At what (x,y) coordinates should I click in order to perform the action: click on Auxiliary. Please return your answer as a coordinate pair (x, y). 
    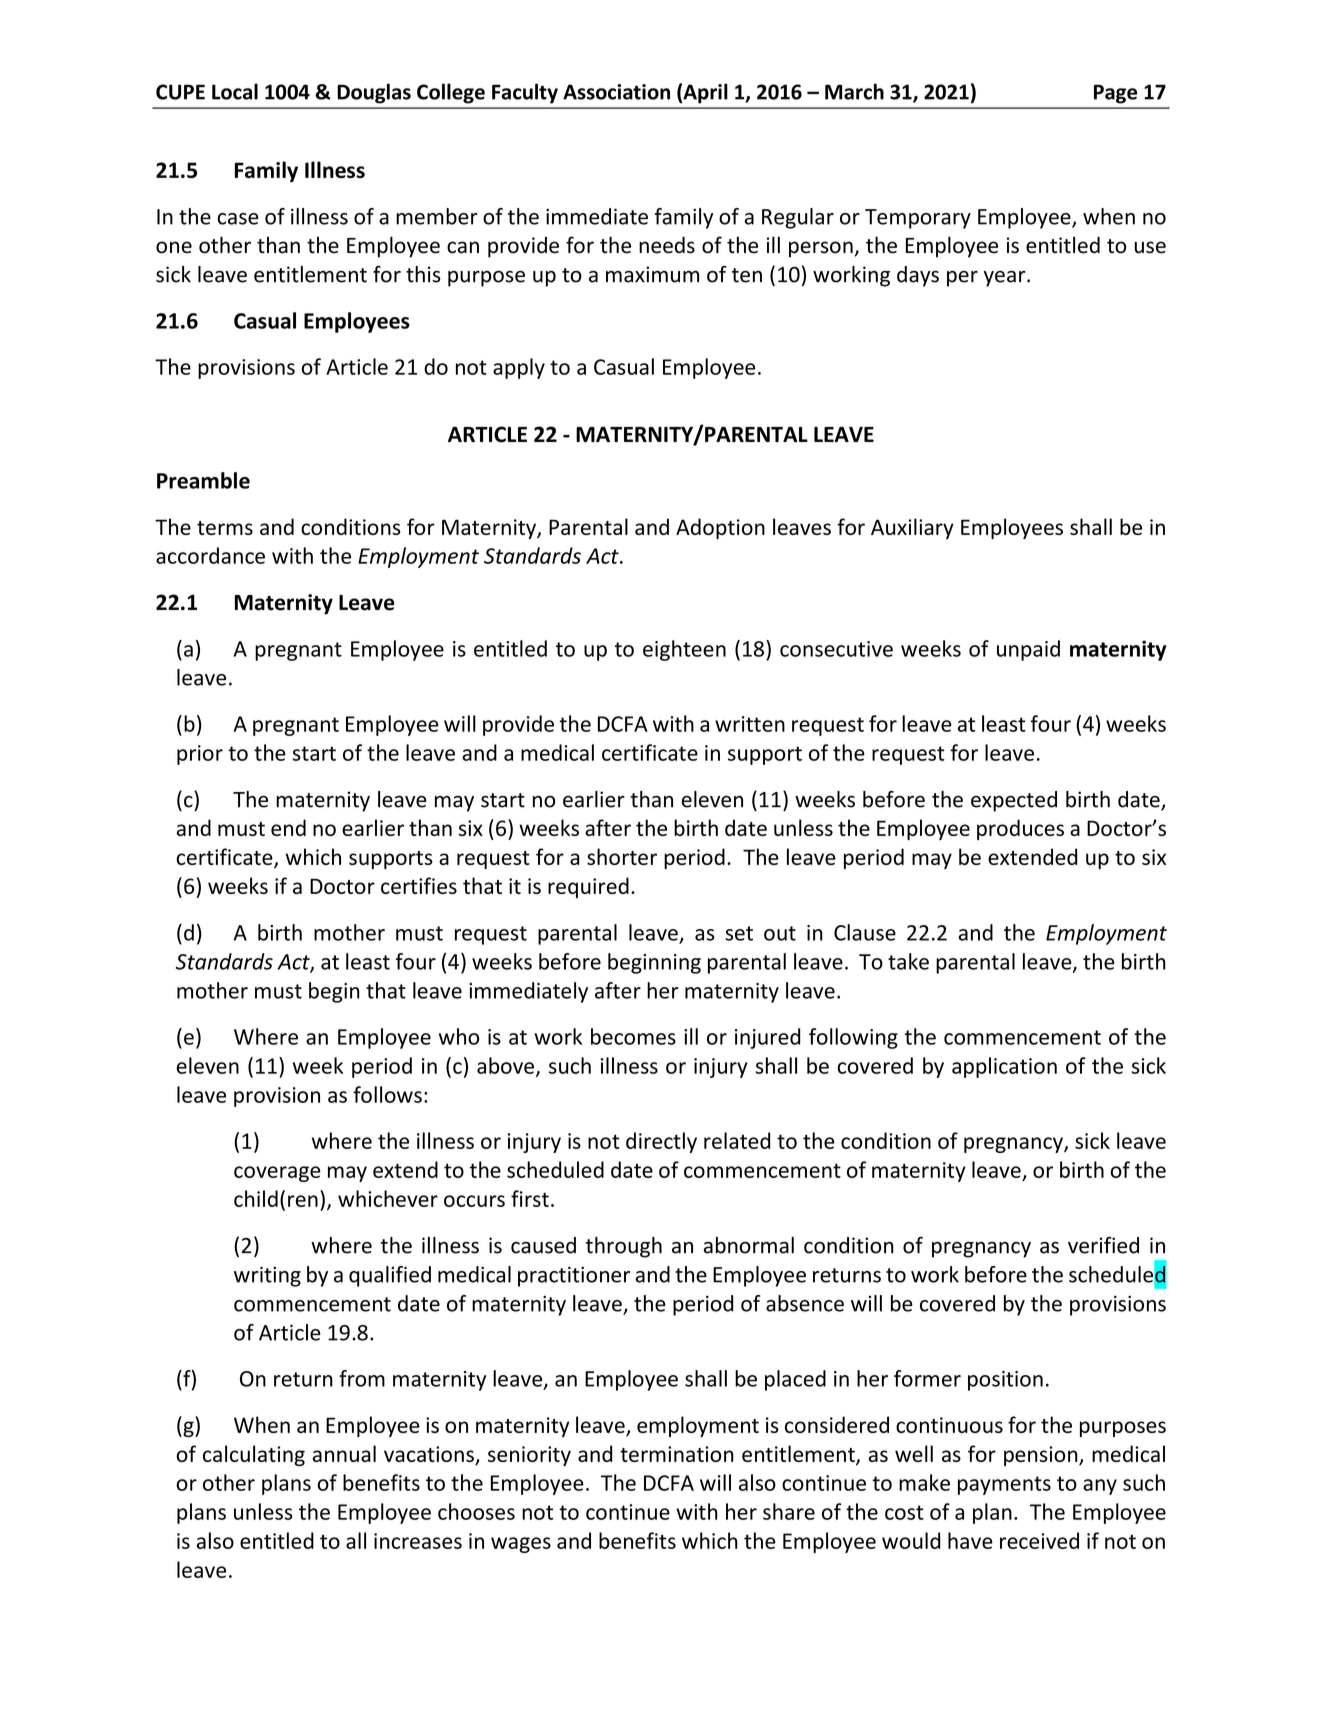
    Looking at the image, I should click on (912, 528).
